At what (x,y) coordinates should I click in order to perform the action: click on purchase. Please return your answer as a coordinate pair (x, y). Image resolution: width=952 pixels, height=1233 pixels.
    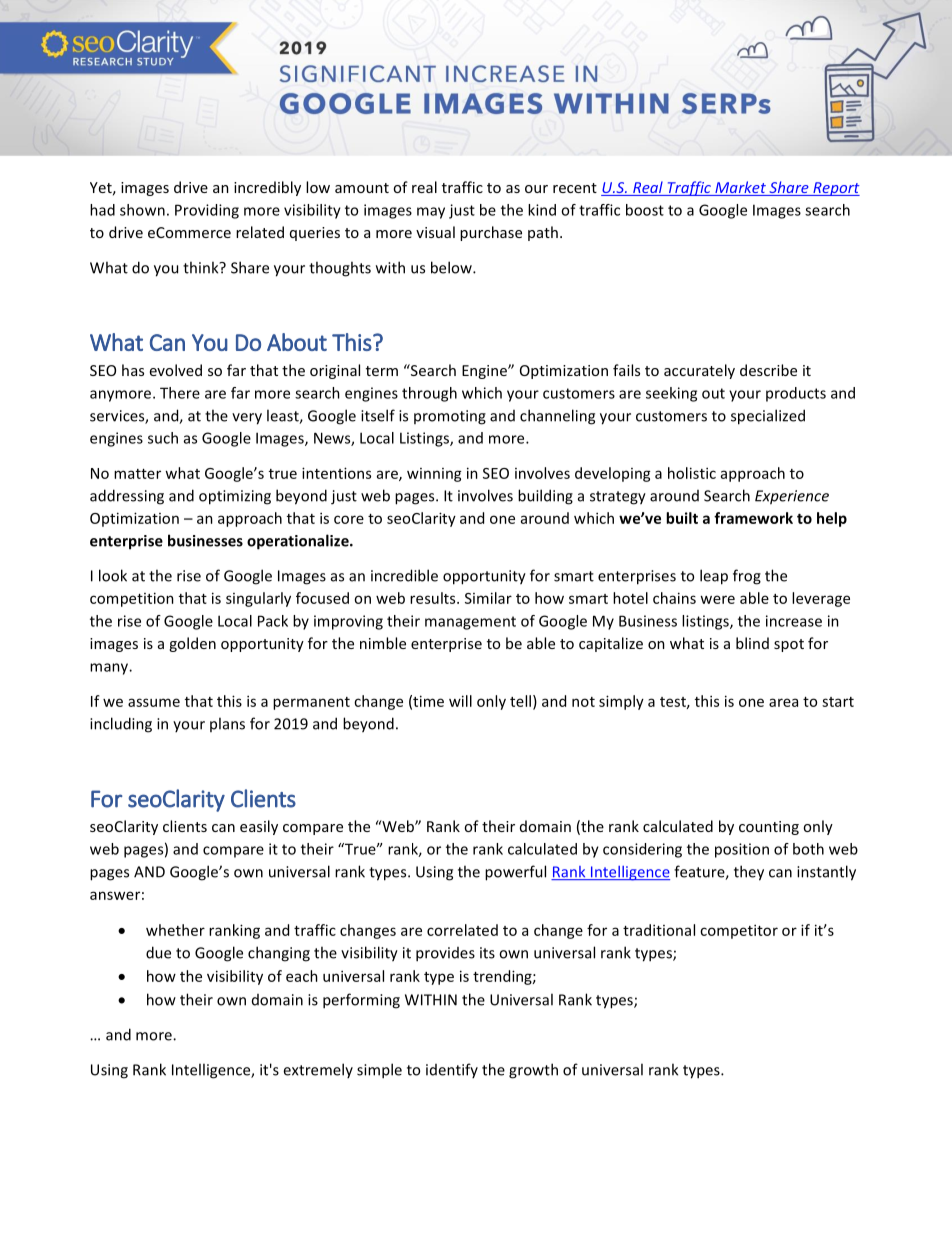
    Looking at the image, I should click on (491, 233).
